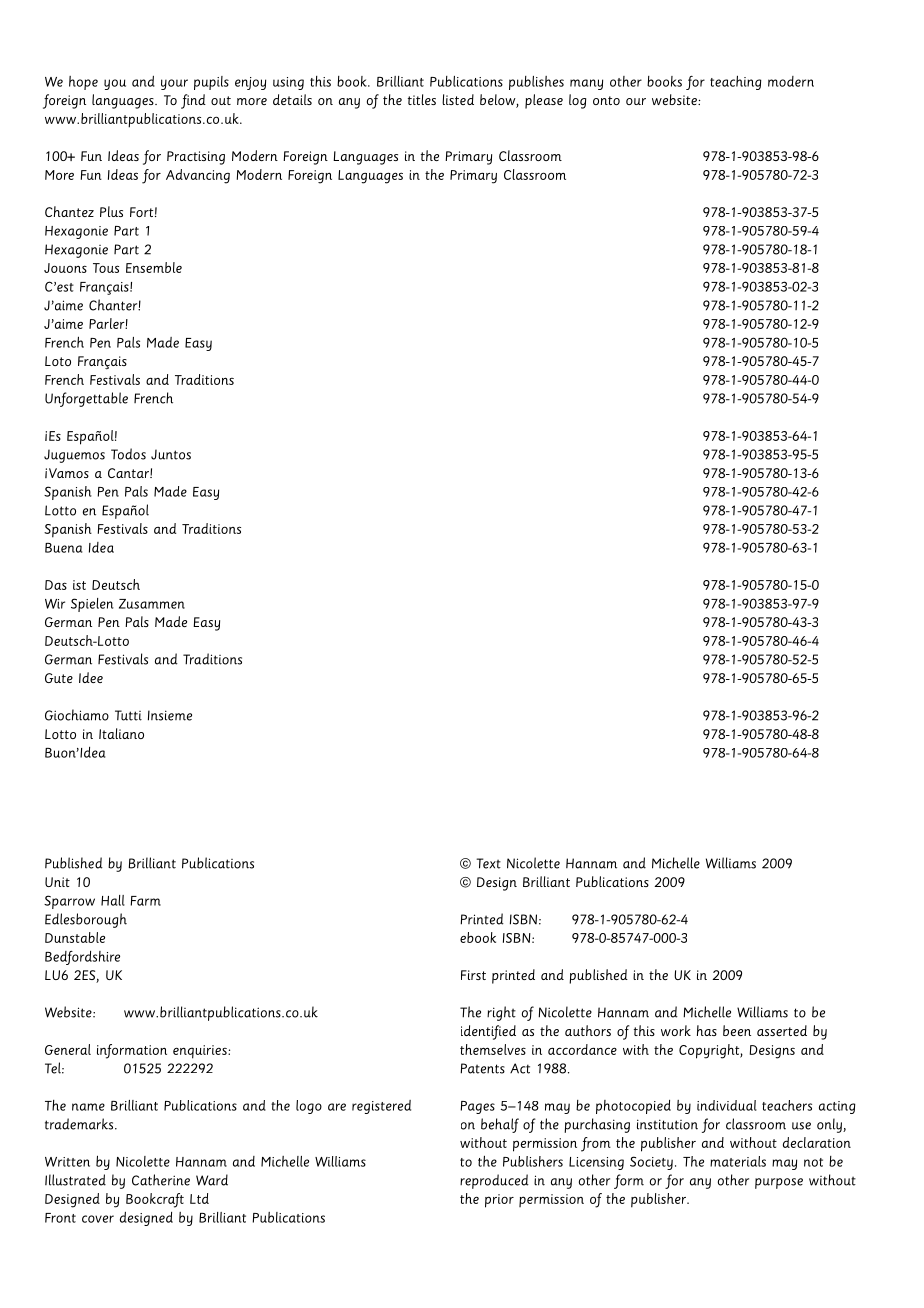 The width and height of the screenshot is (924, 1308). Describe the element at coordinates (170, 715) in the screenshot. I see `Insieme` at that location.
